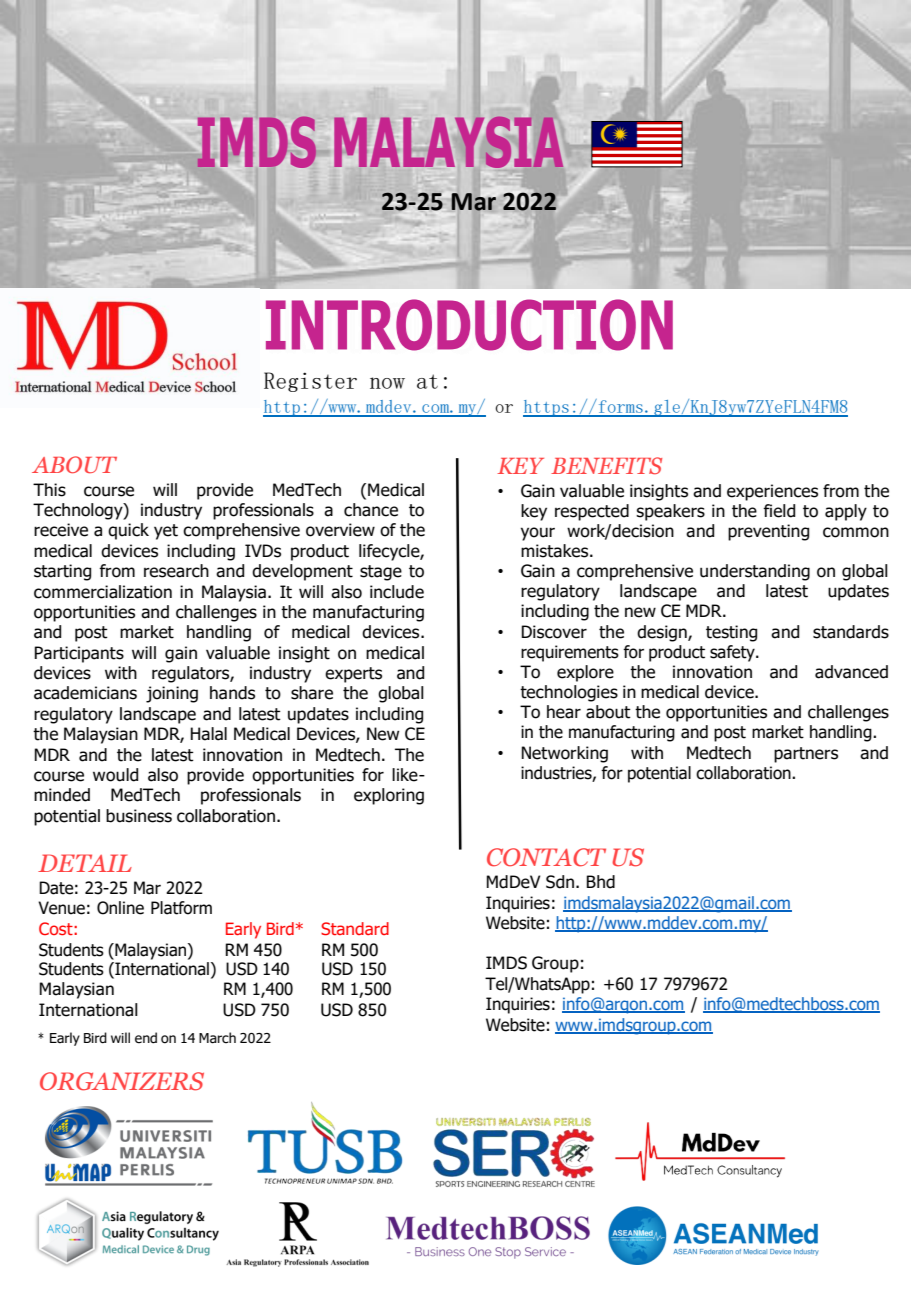  What do you see at coordinates (176, 571) in the image?
I see `research` at bounding box center [176, 571].
